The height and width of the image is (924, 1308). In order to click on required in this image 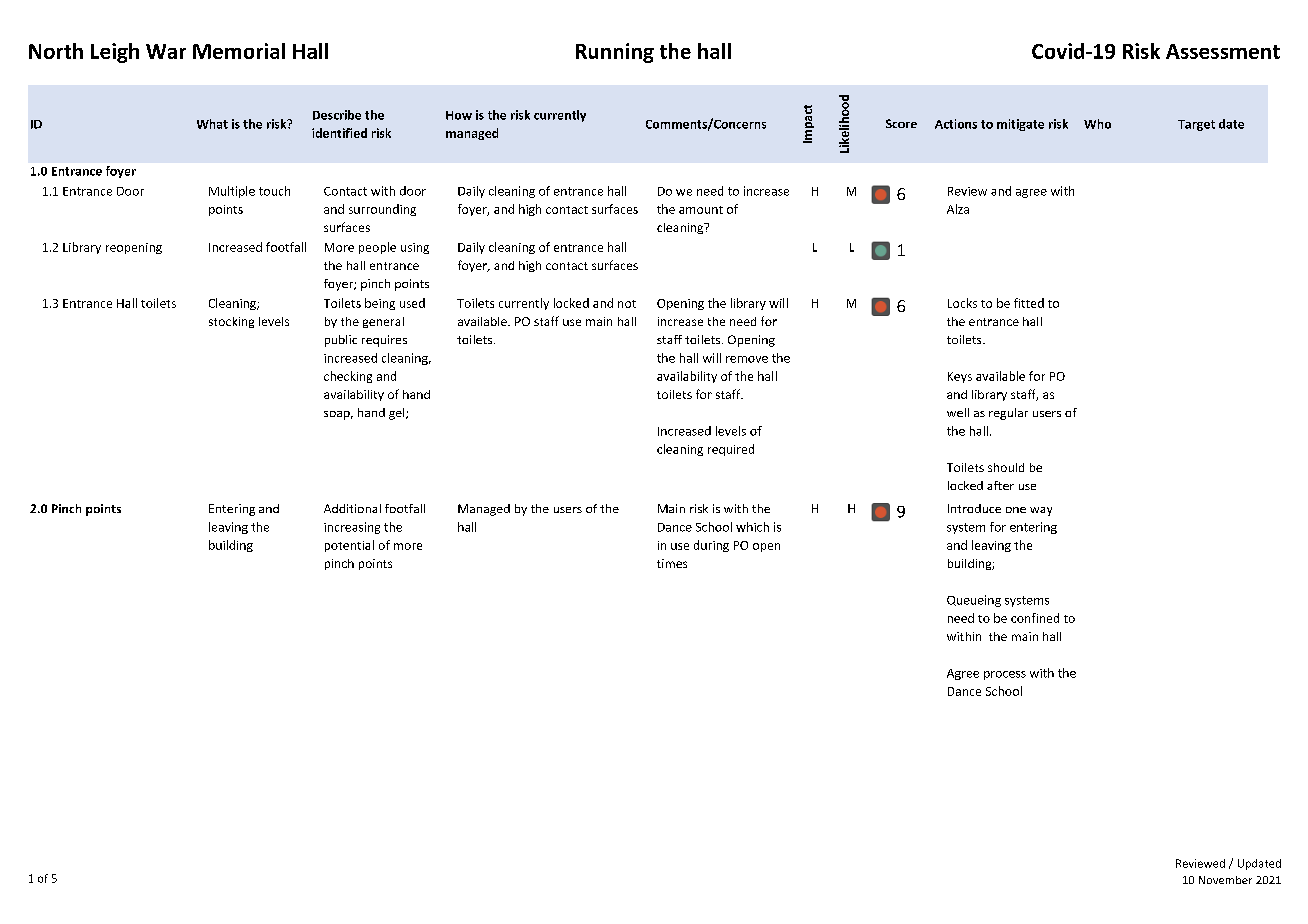, I will do `click(731, 450)`.
